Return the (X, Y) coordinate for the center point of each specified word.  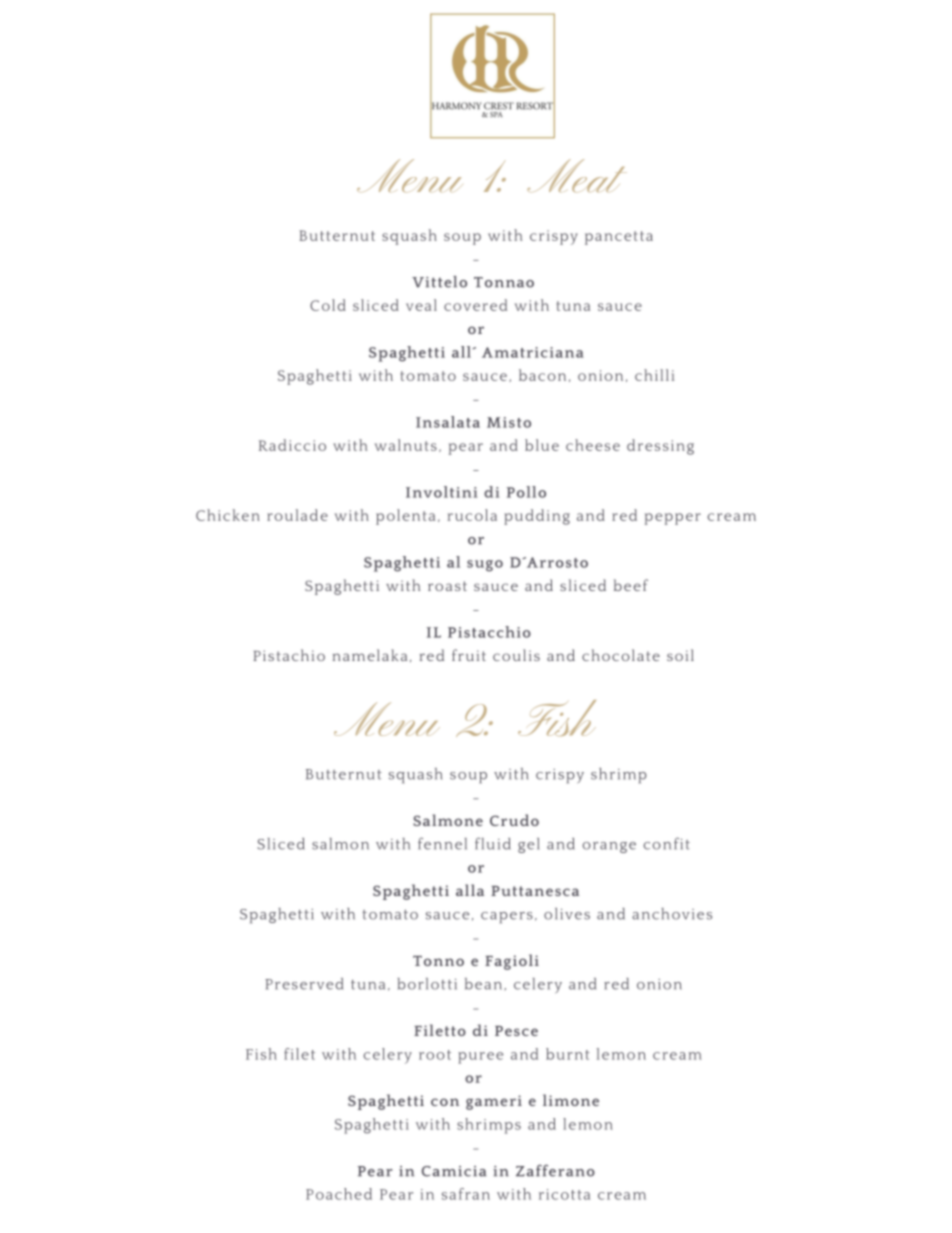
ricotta (564, 1194)
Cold (328, 305)
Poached (339, 1194)
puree (480, 1058)
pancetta (619, 238)
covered (475, 305)
